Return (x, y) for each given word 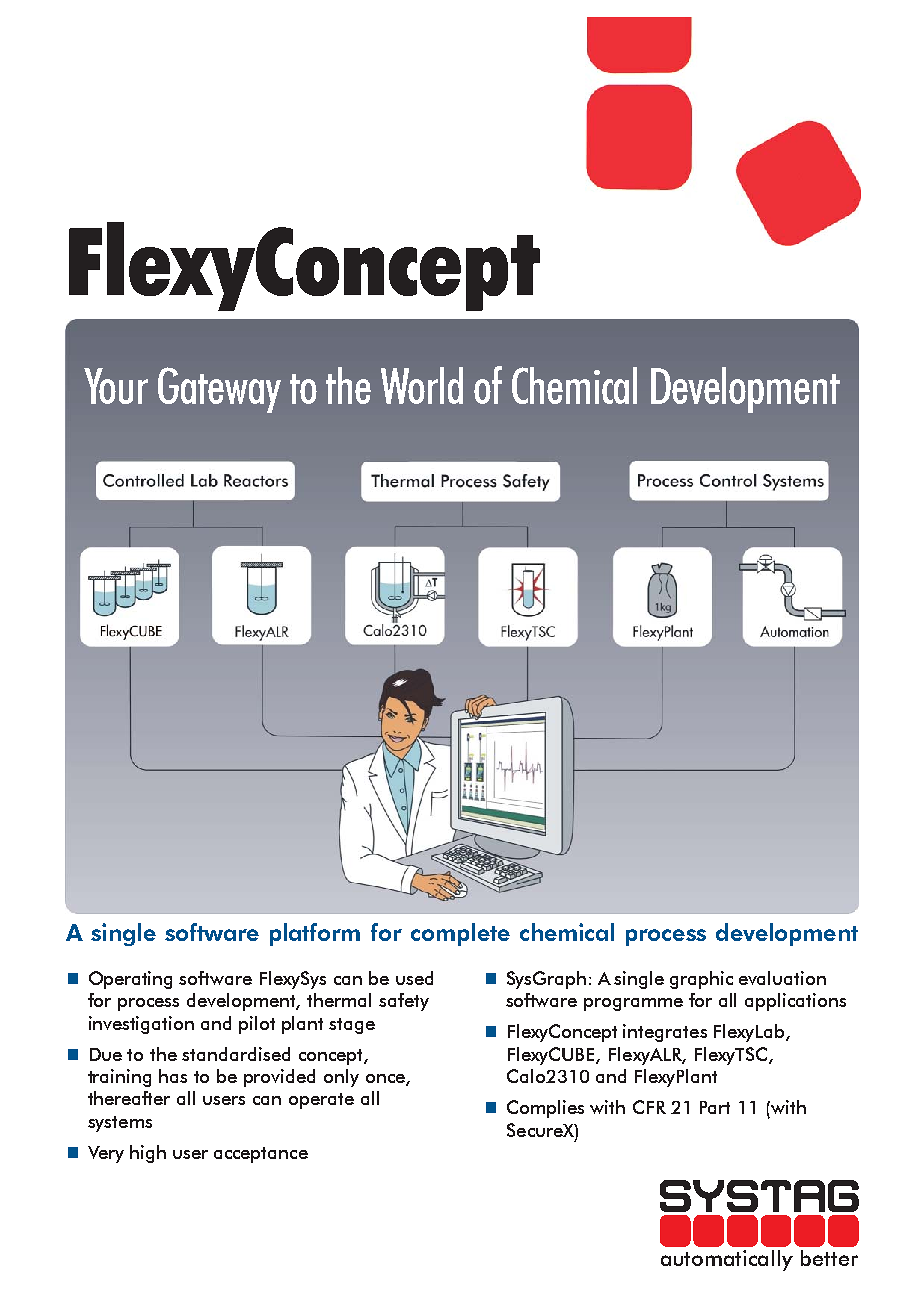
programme (633, 1004)
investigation (141, 1025)
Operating (130, 980)
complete (460, 934)
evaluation (782, 978)
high (148, 1154)
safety (404, 1002)
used (414, 978)
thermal (339, 1000)
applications (795, 1002)
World (422, 385)
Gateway (219, 390)
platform (315, 934)
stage (352, 1026)
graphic (701, 980)
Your (116, 386)
